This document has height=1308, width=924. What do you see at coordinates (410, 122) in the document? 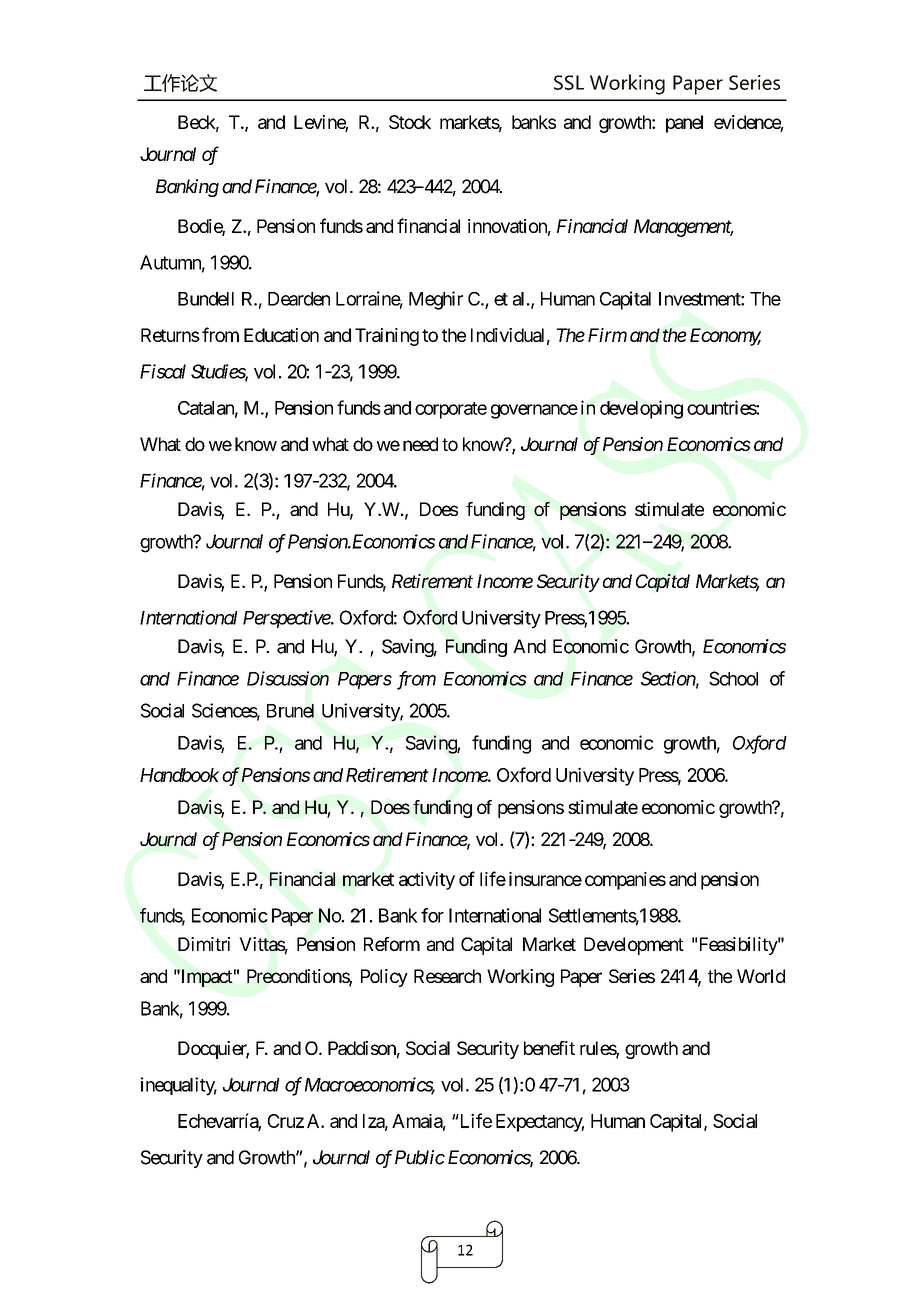
I see `Stock` at bounding box center [410, 122].
